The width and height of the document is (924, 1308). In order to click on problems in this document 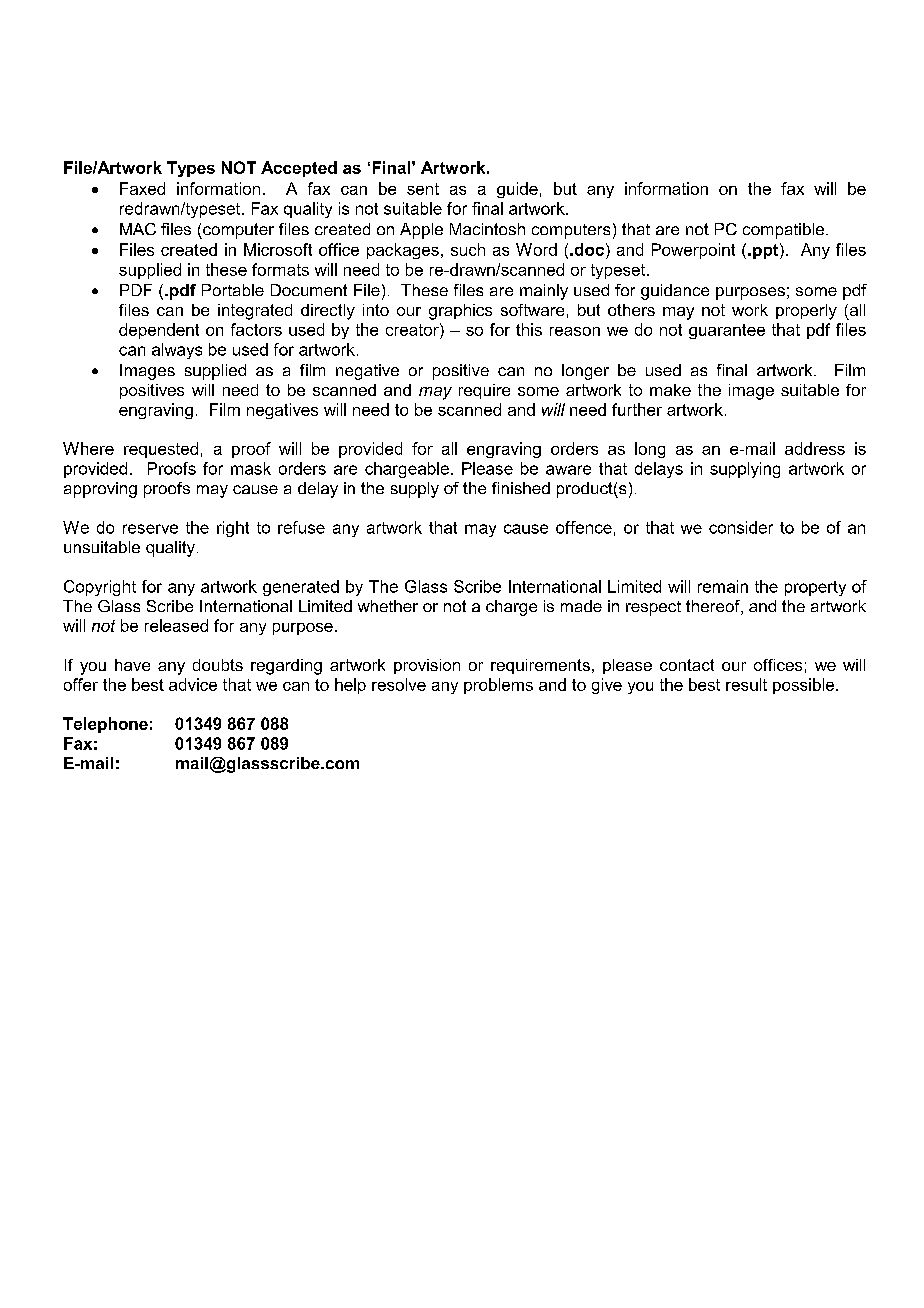, I will do `click(498, 686)`.
